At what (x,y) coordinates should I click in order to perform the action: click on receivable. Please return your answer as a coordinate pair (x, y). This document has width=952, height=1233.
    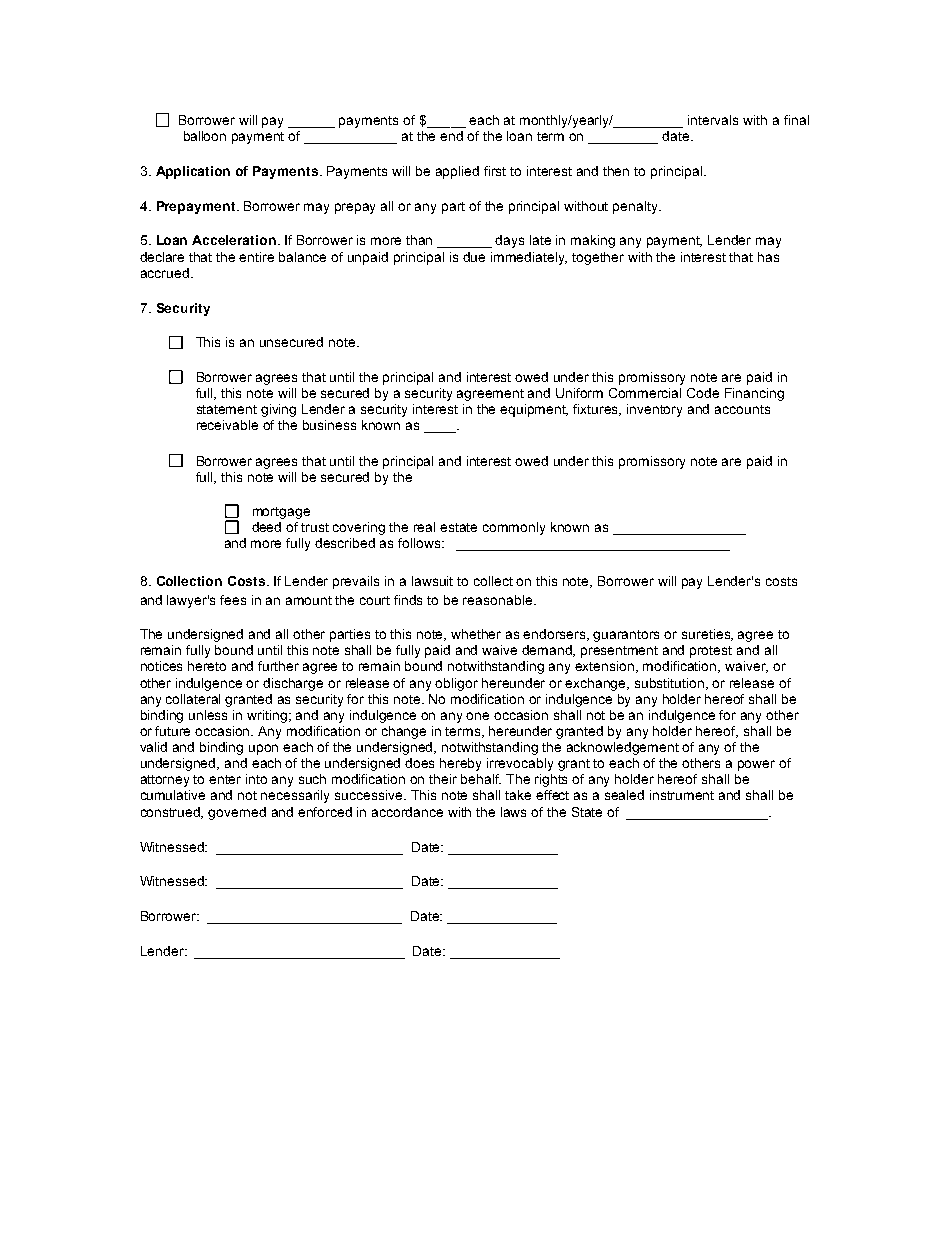
    Looking at the image, I should click on (227, 425).
